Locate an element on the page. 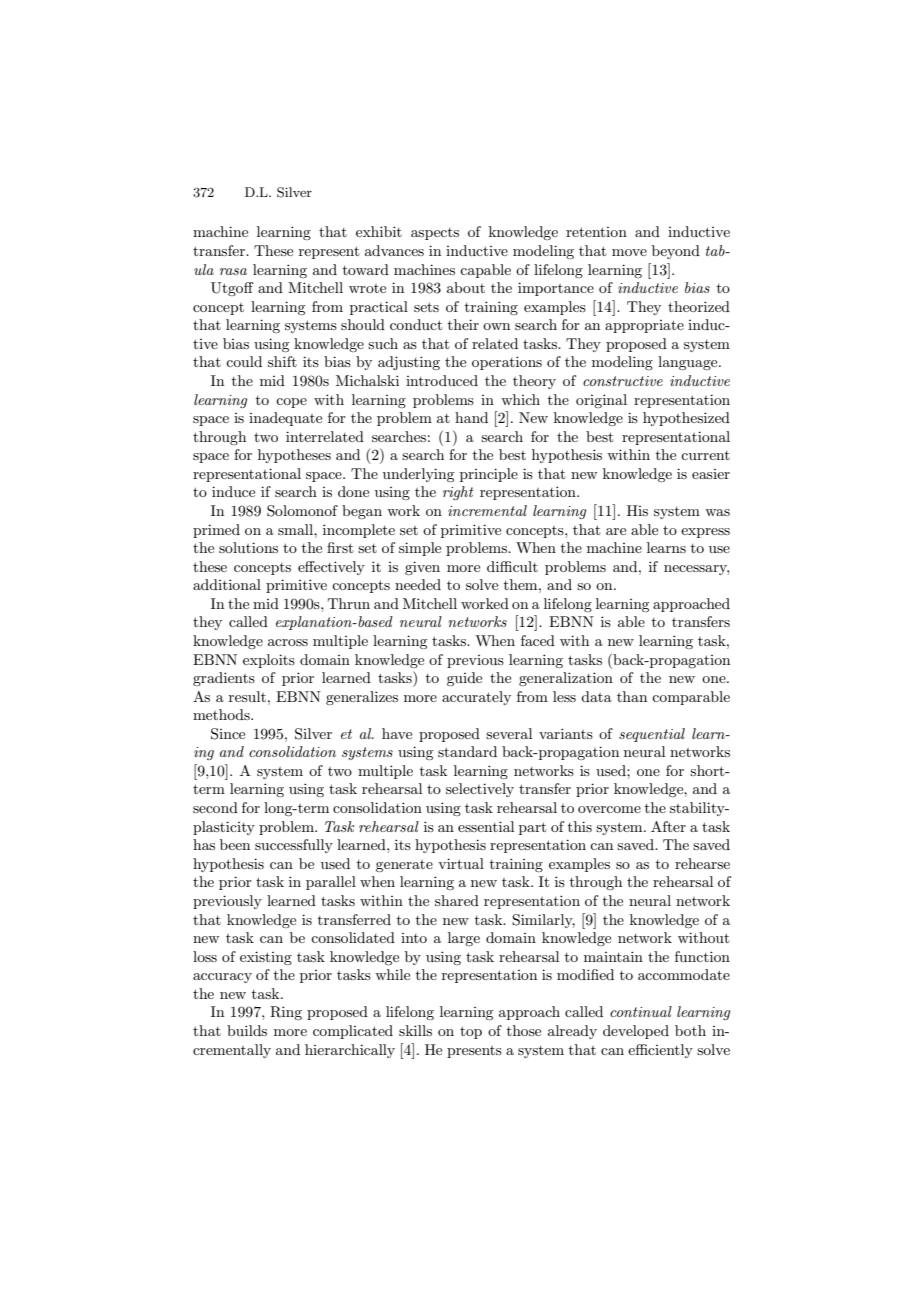  hypothesized is located at coordinates (686, 419).
